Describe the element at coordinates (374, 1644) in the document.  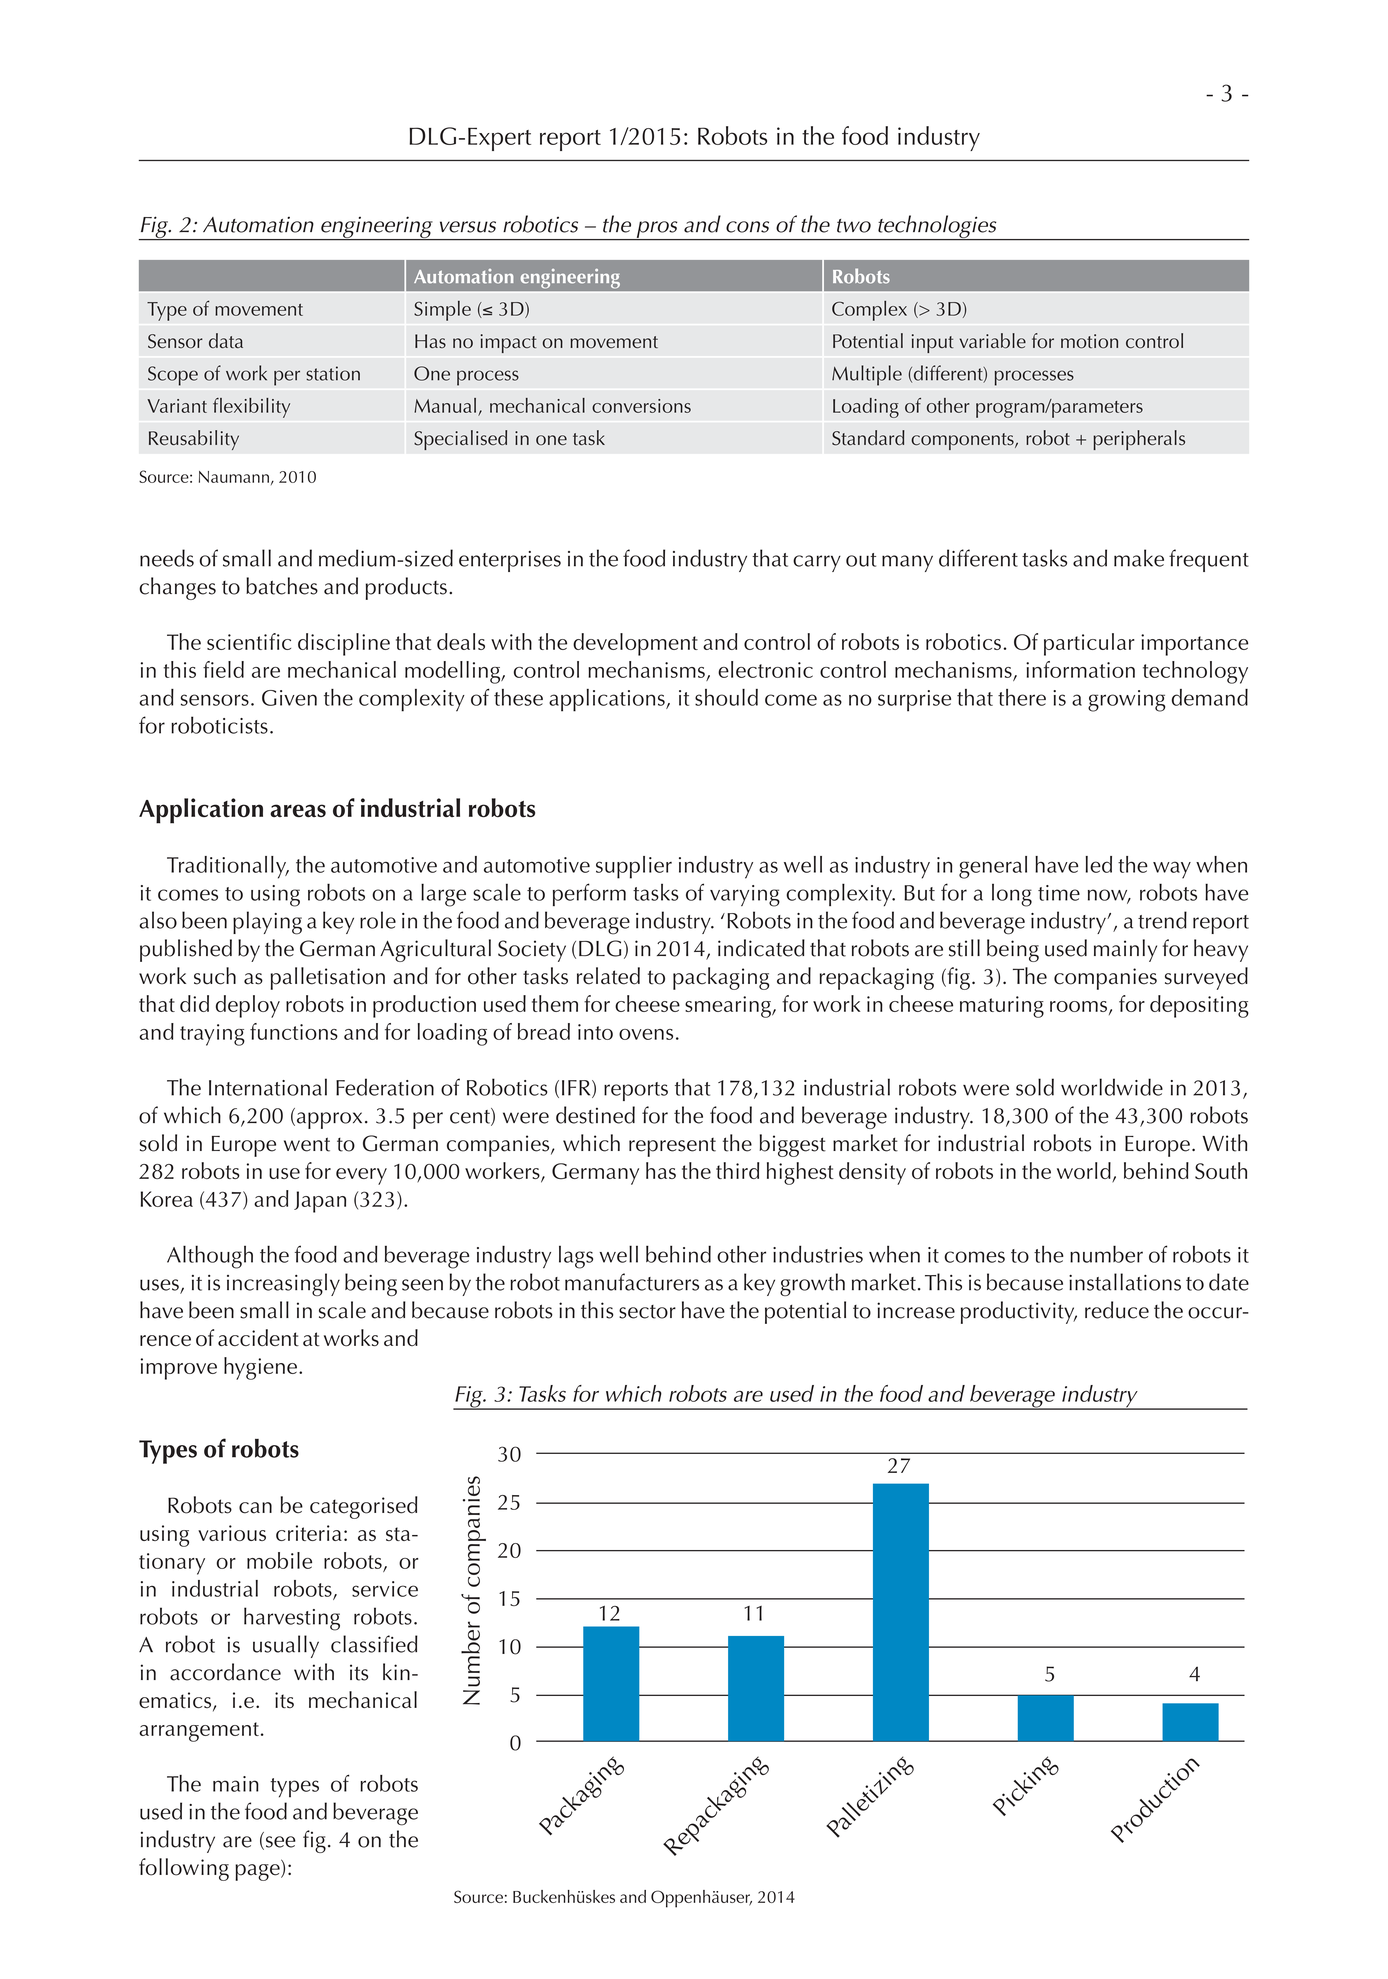
I see `classified` at that location.
